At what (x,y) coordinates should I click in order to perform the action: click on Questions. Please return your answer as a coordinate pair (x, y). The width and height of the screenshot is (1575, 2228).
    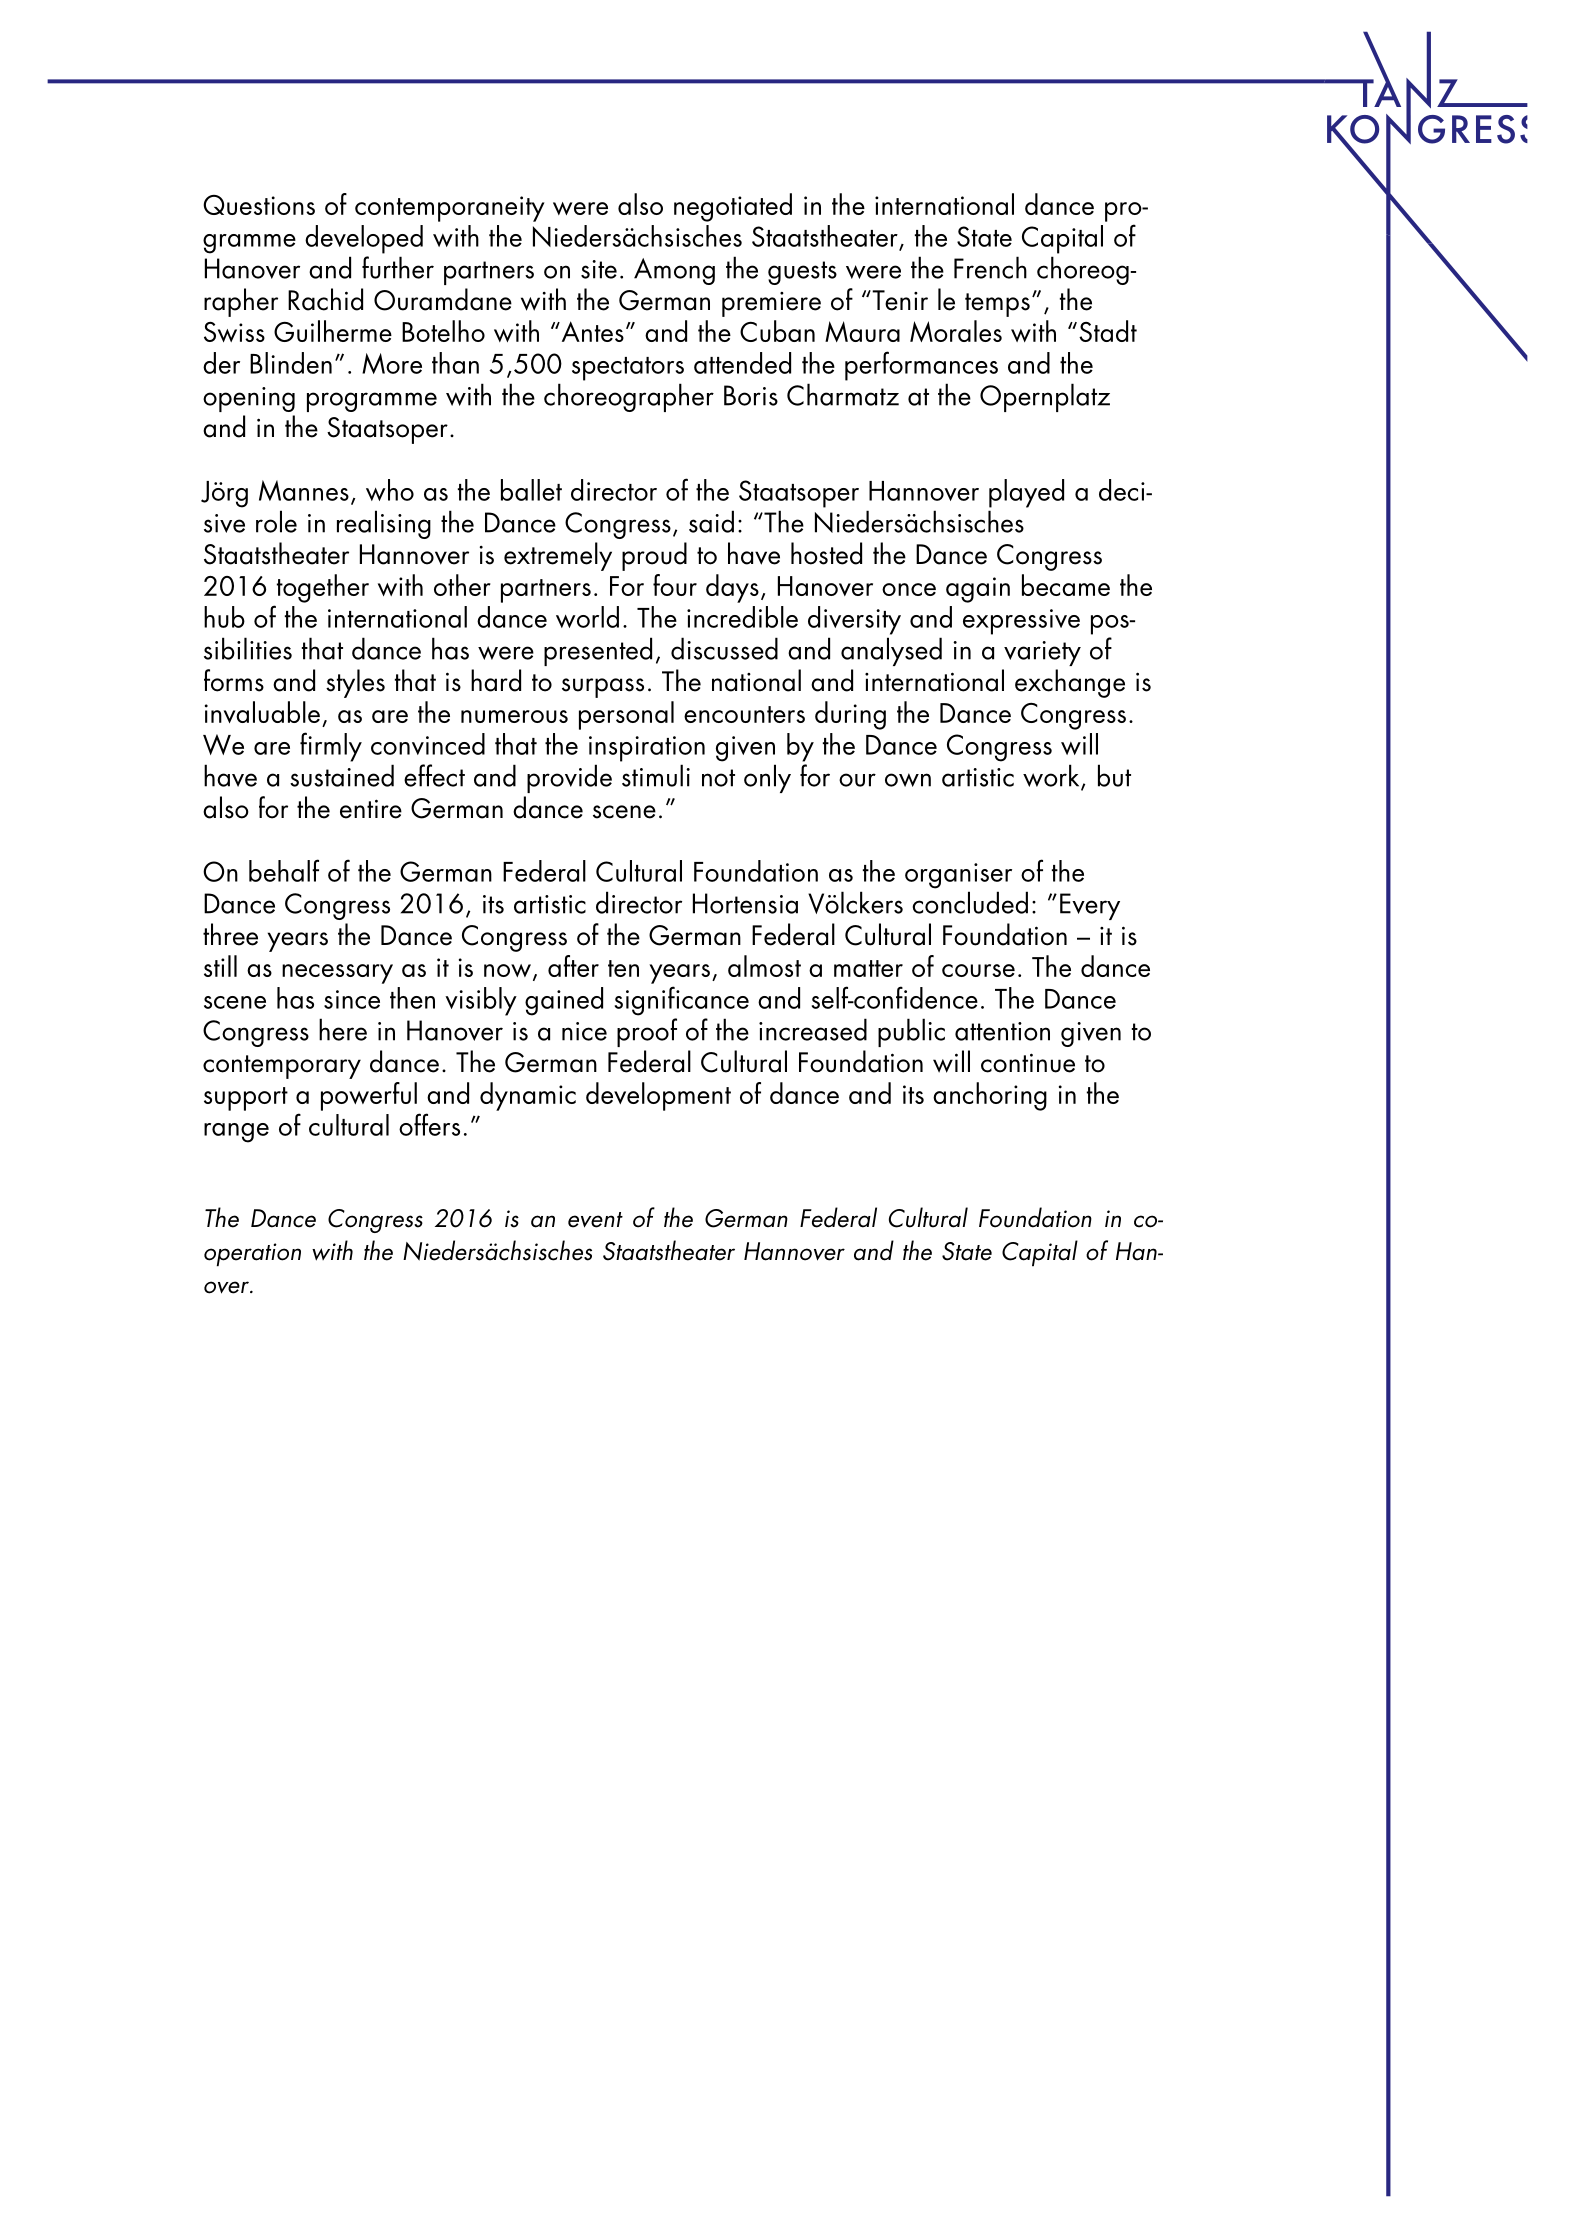
    Looking at the image, I should click on (259, 205).
